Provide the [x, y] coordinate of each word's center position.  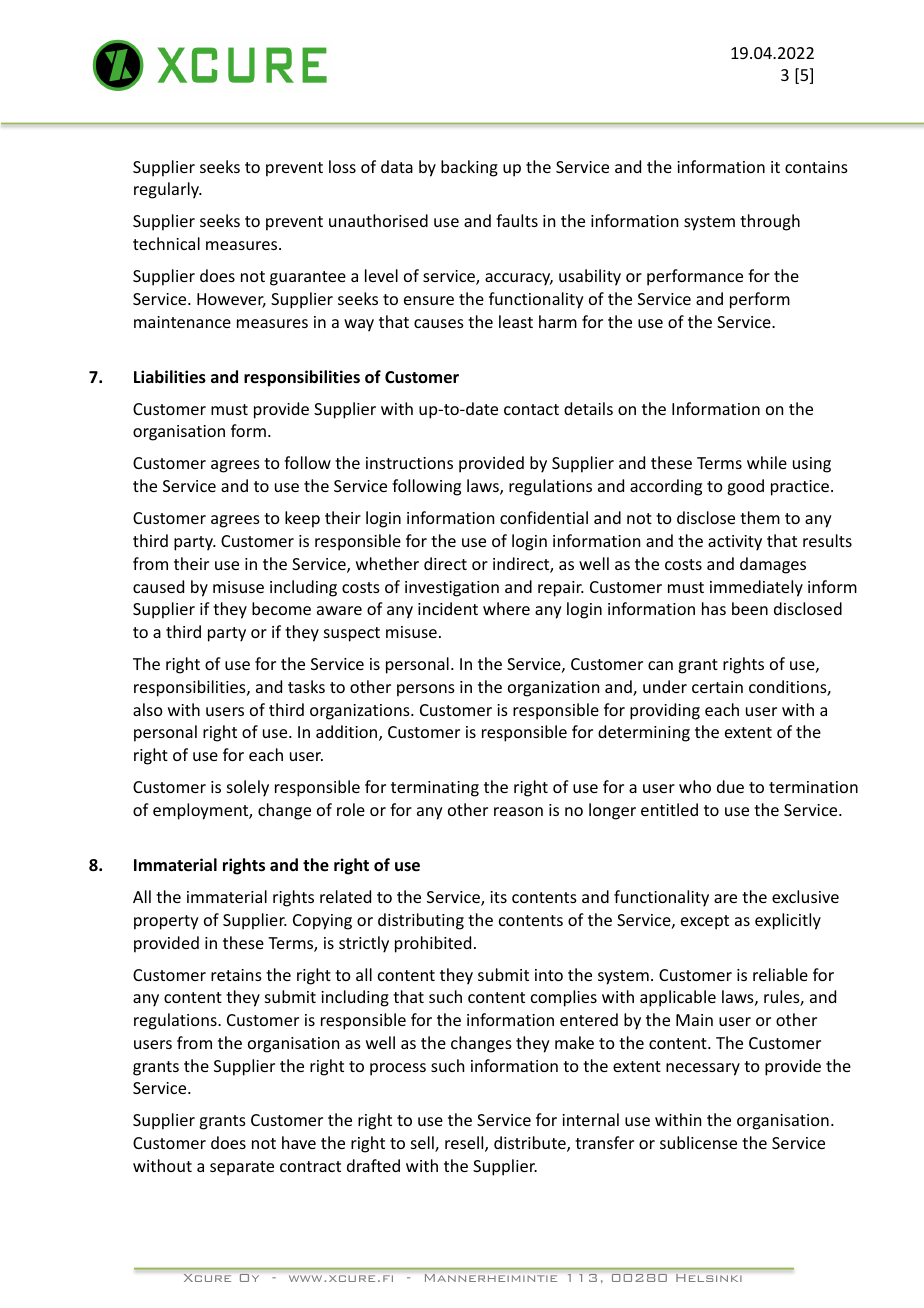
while [767, 462]
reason [518, 811]
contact [531, 409]
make [574, 1042]
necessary [703, 1069]
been [750, 608]
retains [236, 975]
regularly [167, 190]
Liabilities [170, 377]
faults [517, 220]
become [281, 608]
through [770, 222]
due [730, 786]
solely [248, 788]
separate [242, 1168]
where [506, 608]
